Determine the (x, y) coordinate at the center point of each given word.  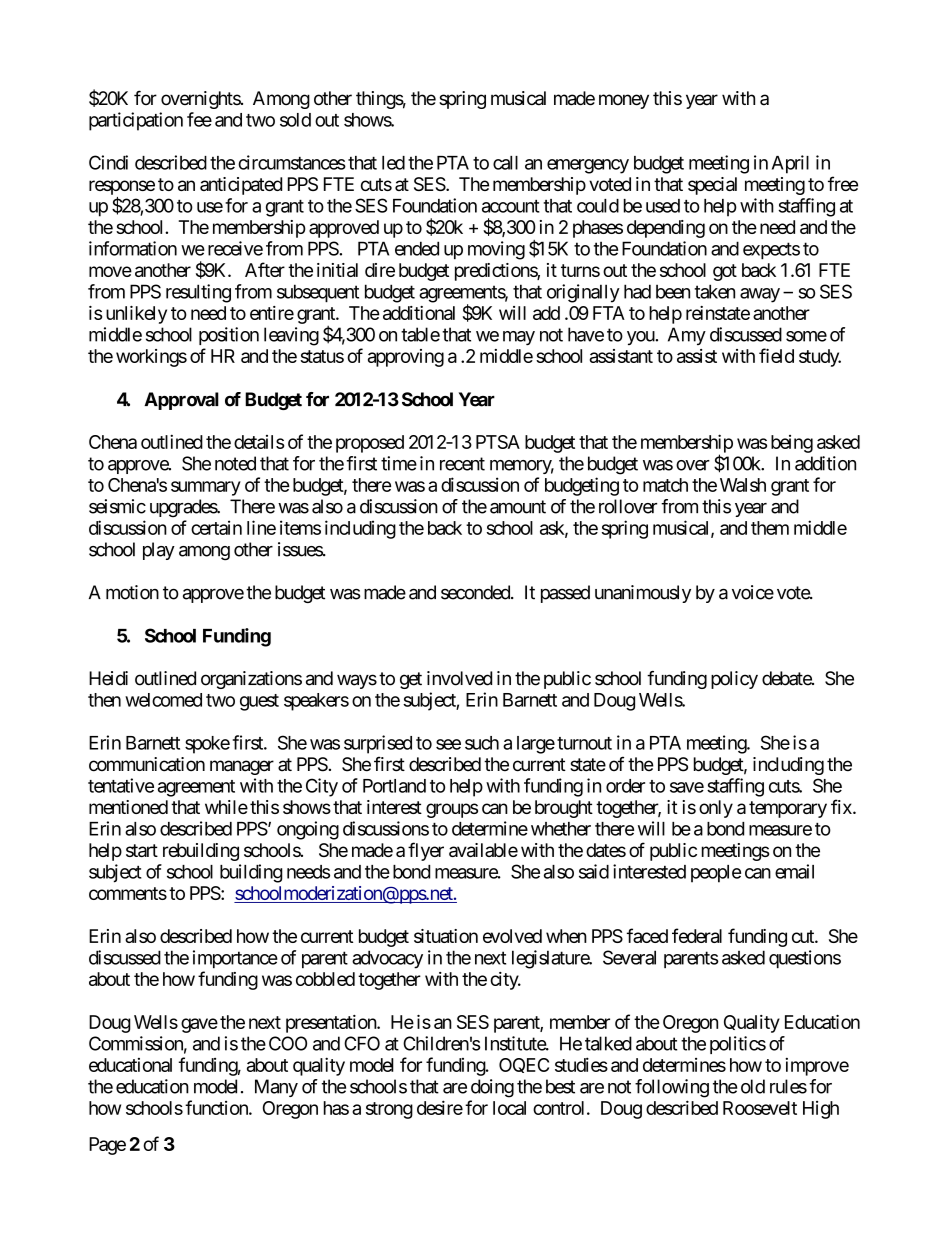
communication (147, 764)
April (790, 164)
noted (235, 463)
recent (462, 464)
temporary (788, 809)
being (792, 444)
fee (199, 119)
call (505, 163)
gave (199, 1025)
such (482, 743)
